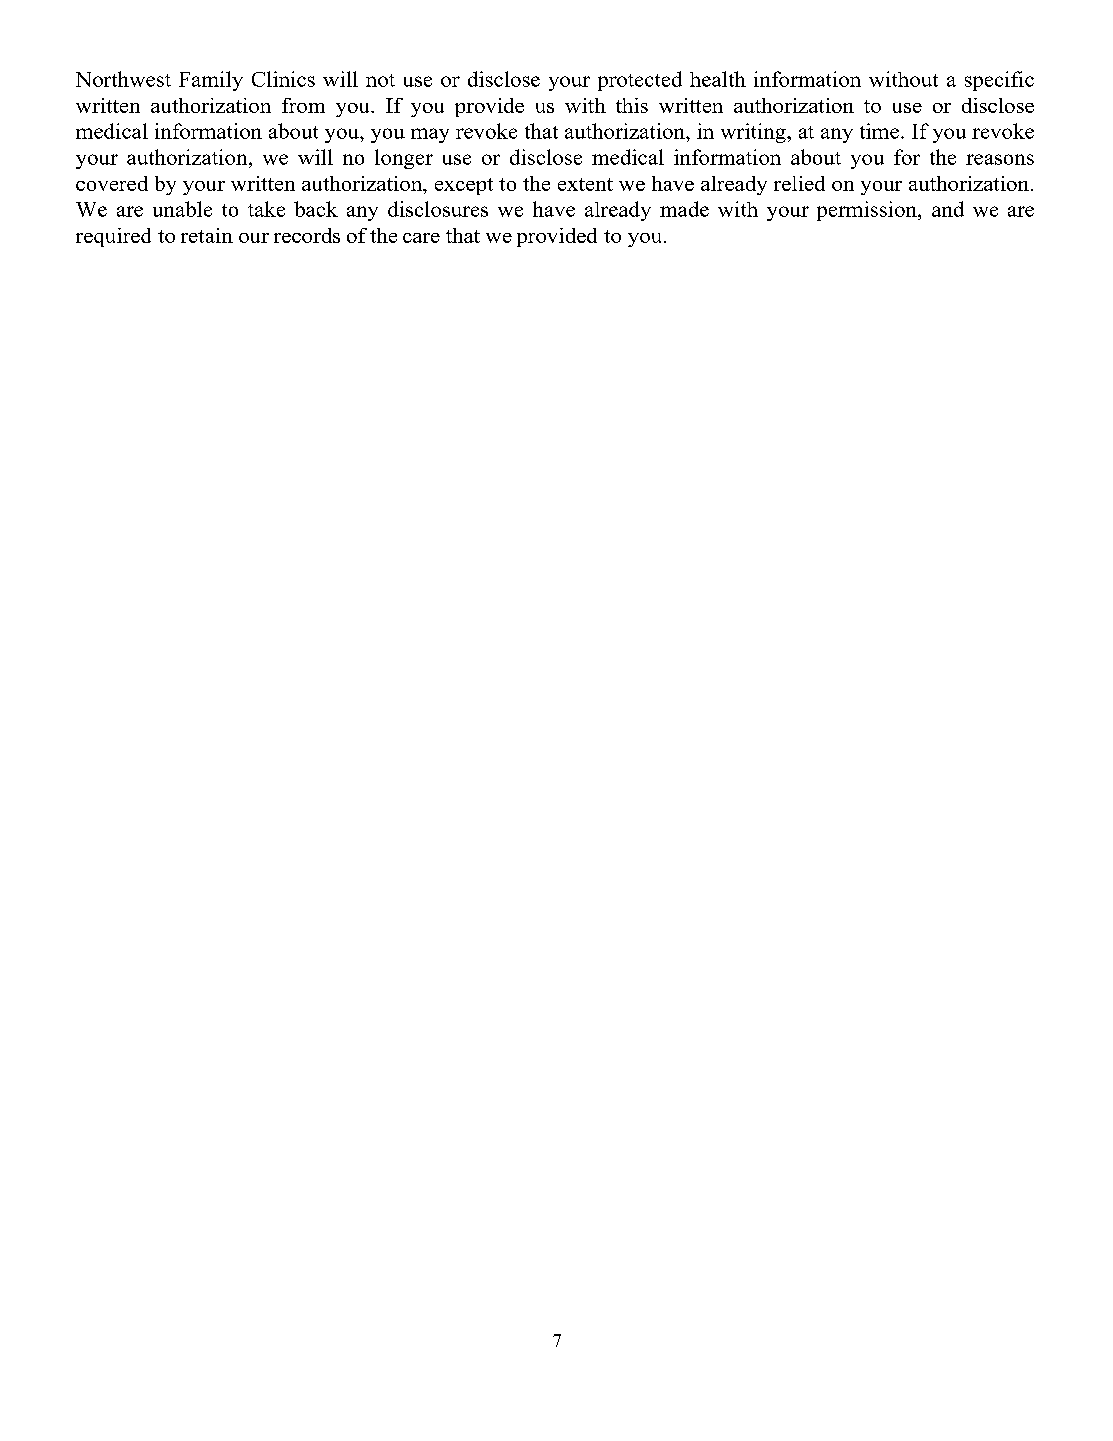 This document has width=1113, height=1441. I want to click on specific, so click(999, 81).
